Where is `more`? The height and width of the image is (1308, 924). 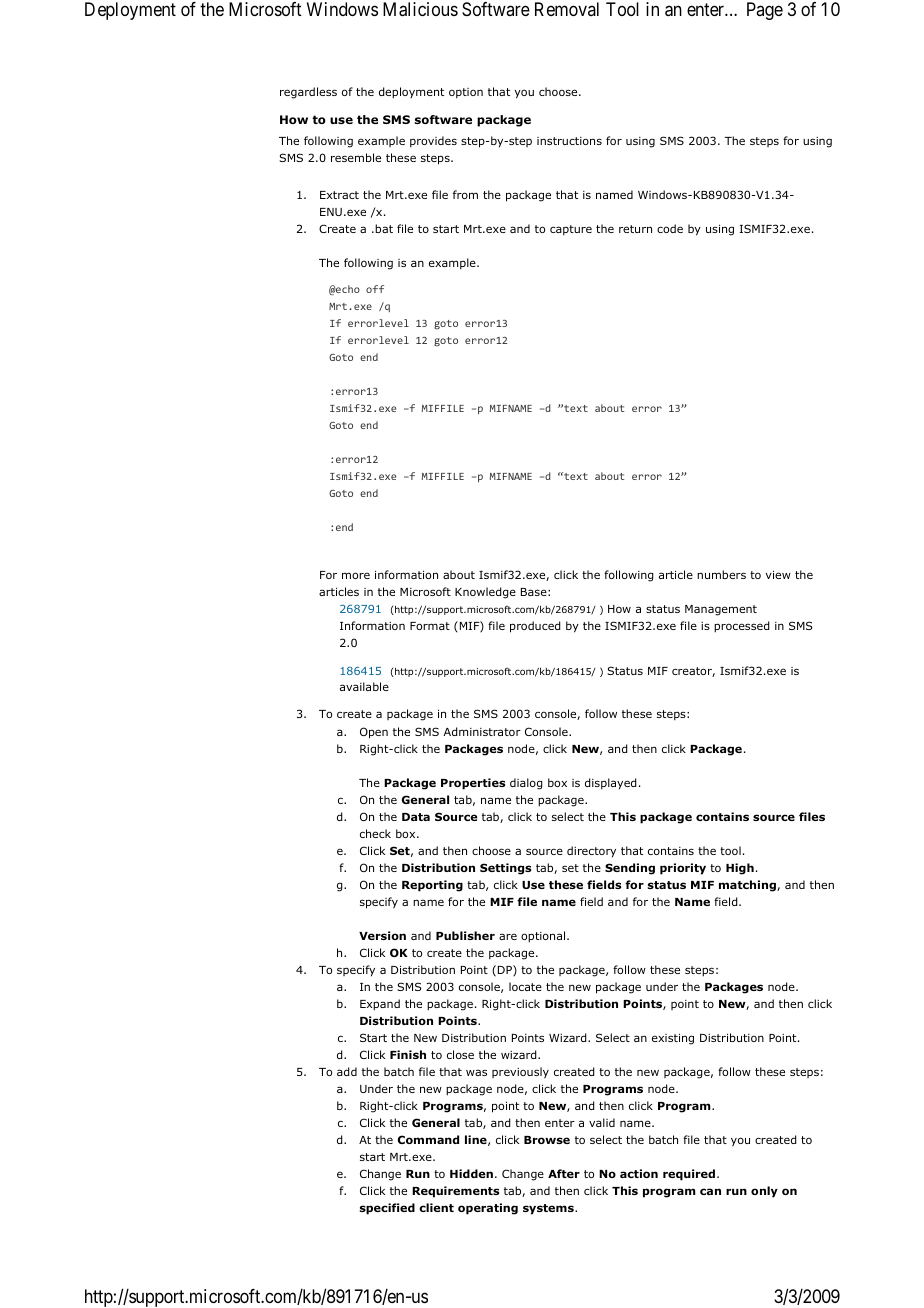 more is located at coordinates (356, 575).
